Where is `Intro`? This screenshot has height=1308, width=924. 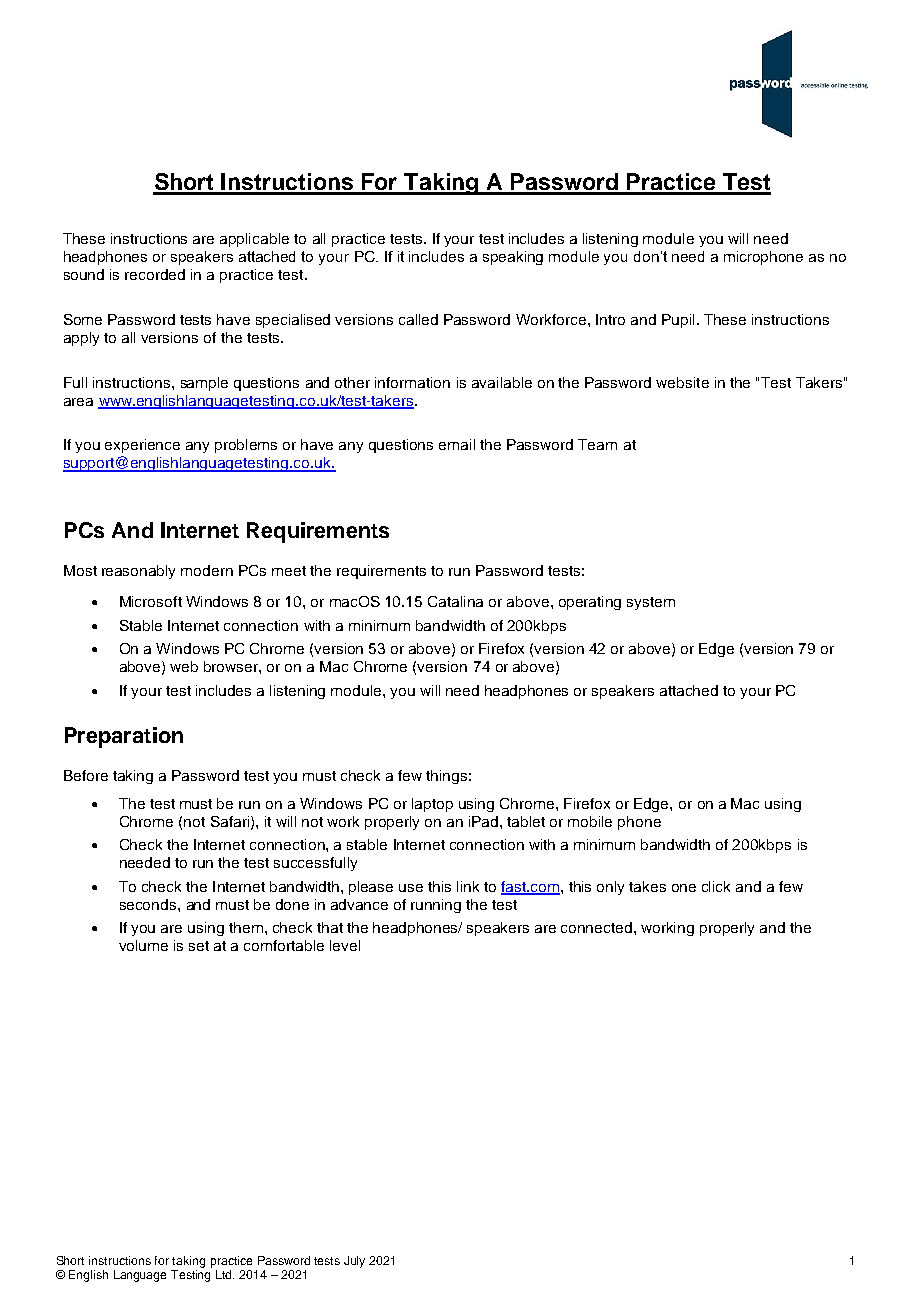
Intro is located at coordinates (610, 319).
